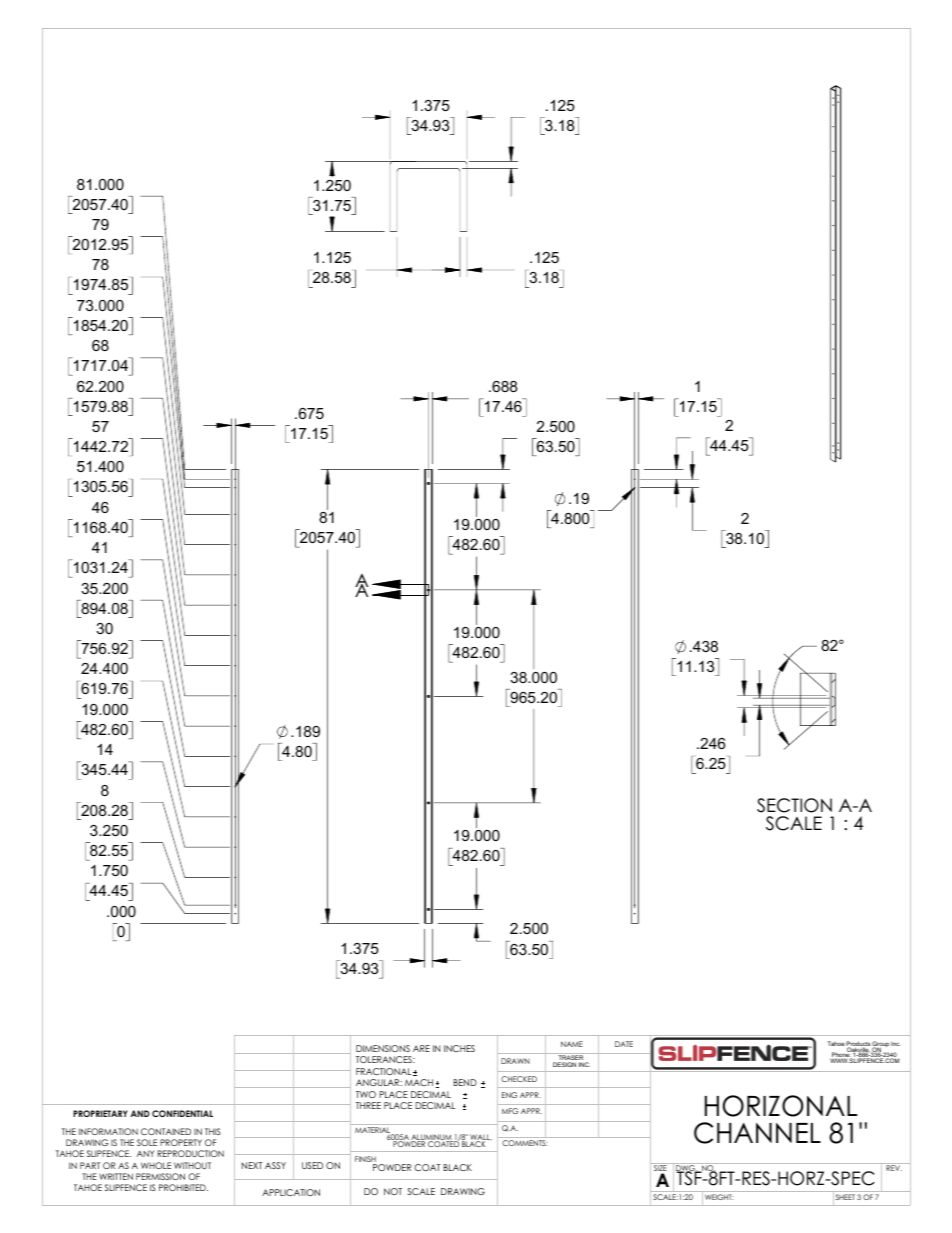 The width and height of the document is (952, 1233). Describe the element at coordinates (383, 1048) in the document. I see `DIMENSIONS` at that location.
